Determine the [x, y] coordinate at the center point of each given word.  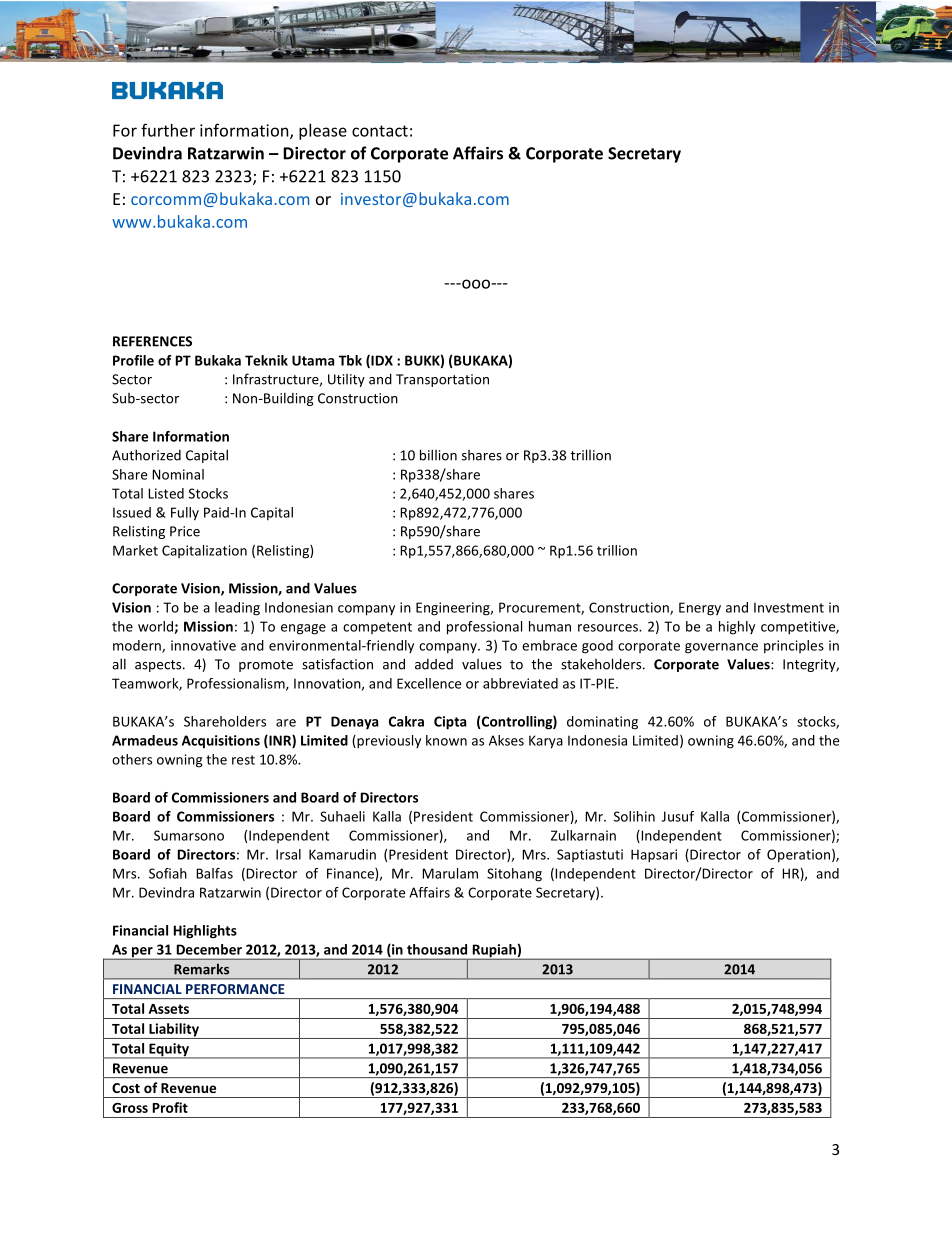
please [323, 132]
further [168, 130]
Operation [798, 855]
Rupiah [494, 952]
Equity [169, 1051]
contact [380, 131]
